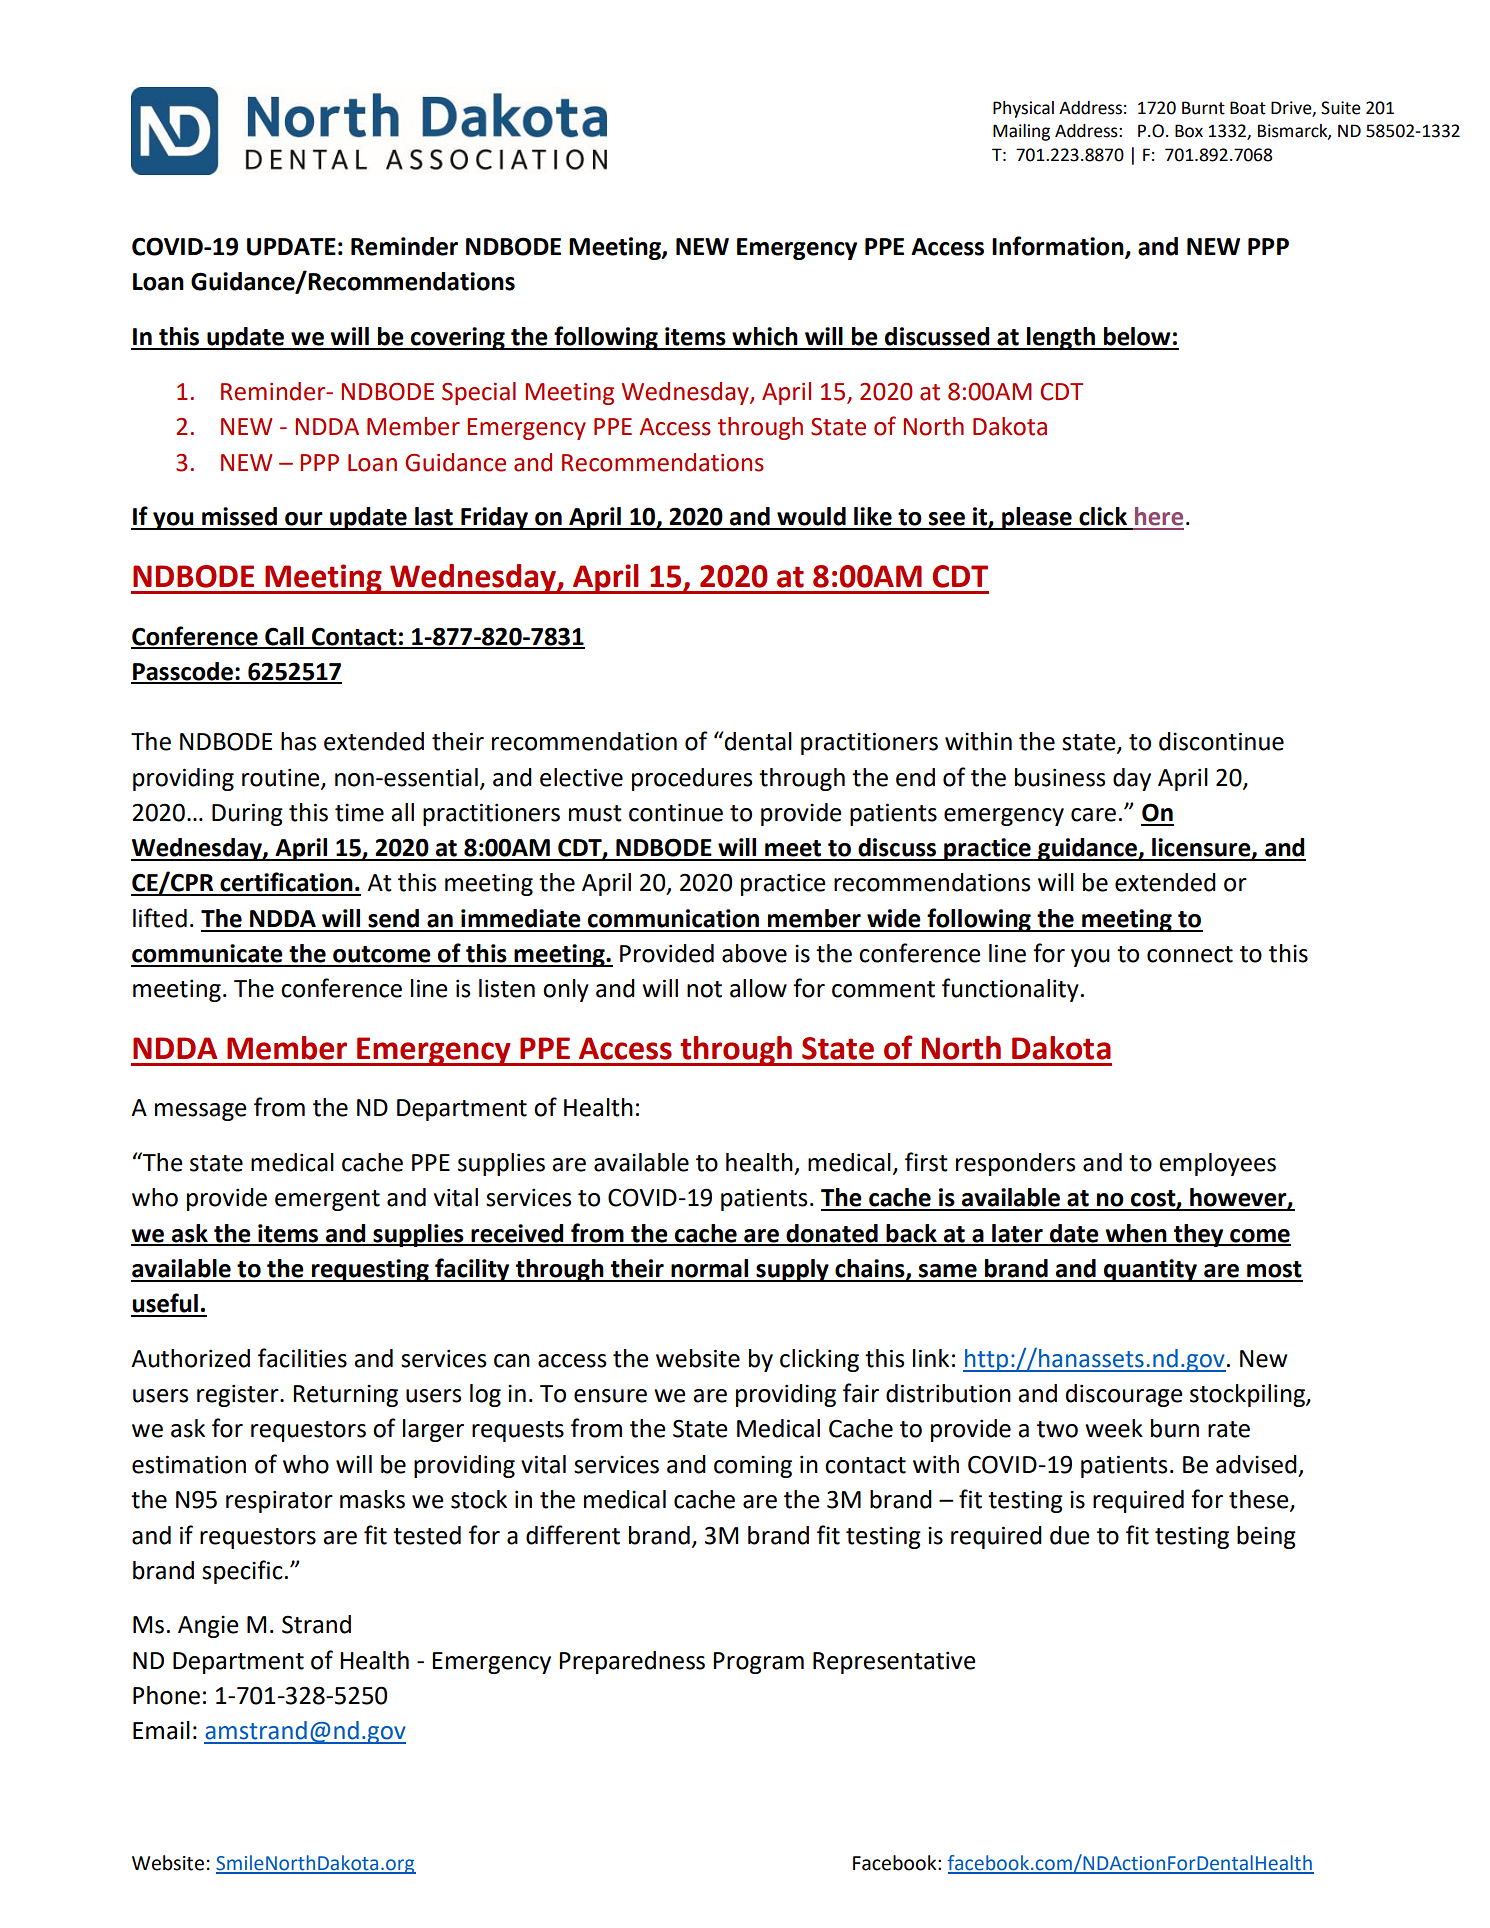 The image size is (1490, 1928). What do you see at coordinates (1021, 132) in the screenshot?
I see `Mailing` at bounding box center [1021, 132].
